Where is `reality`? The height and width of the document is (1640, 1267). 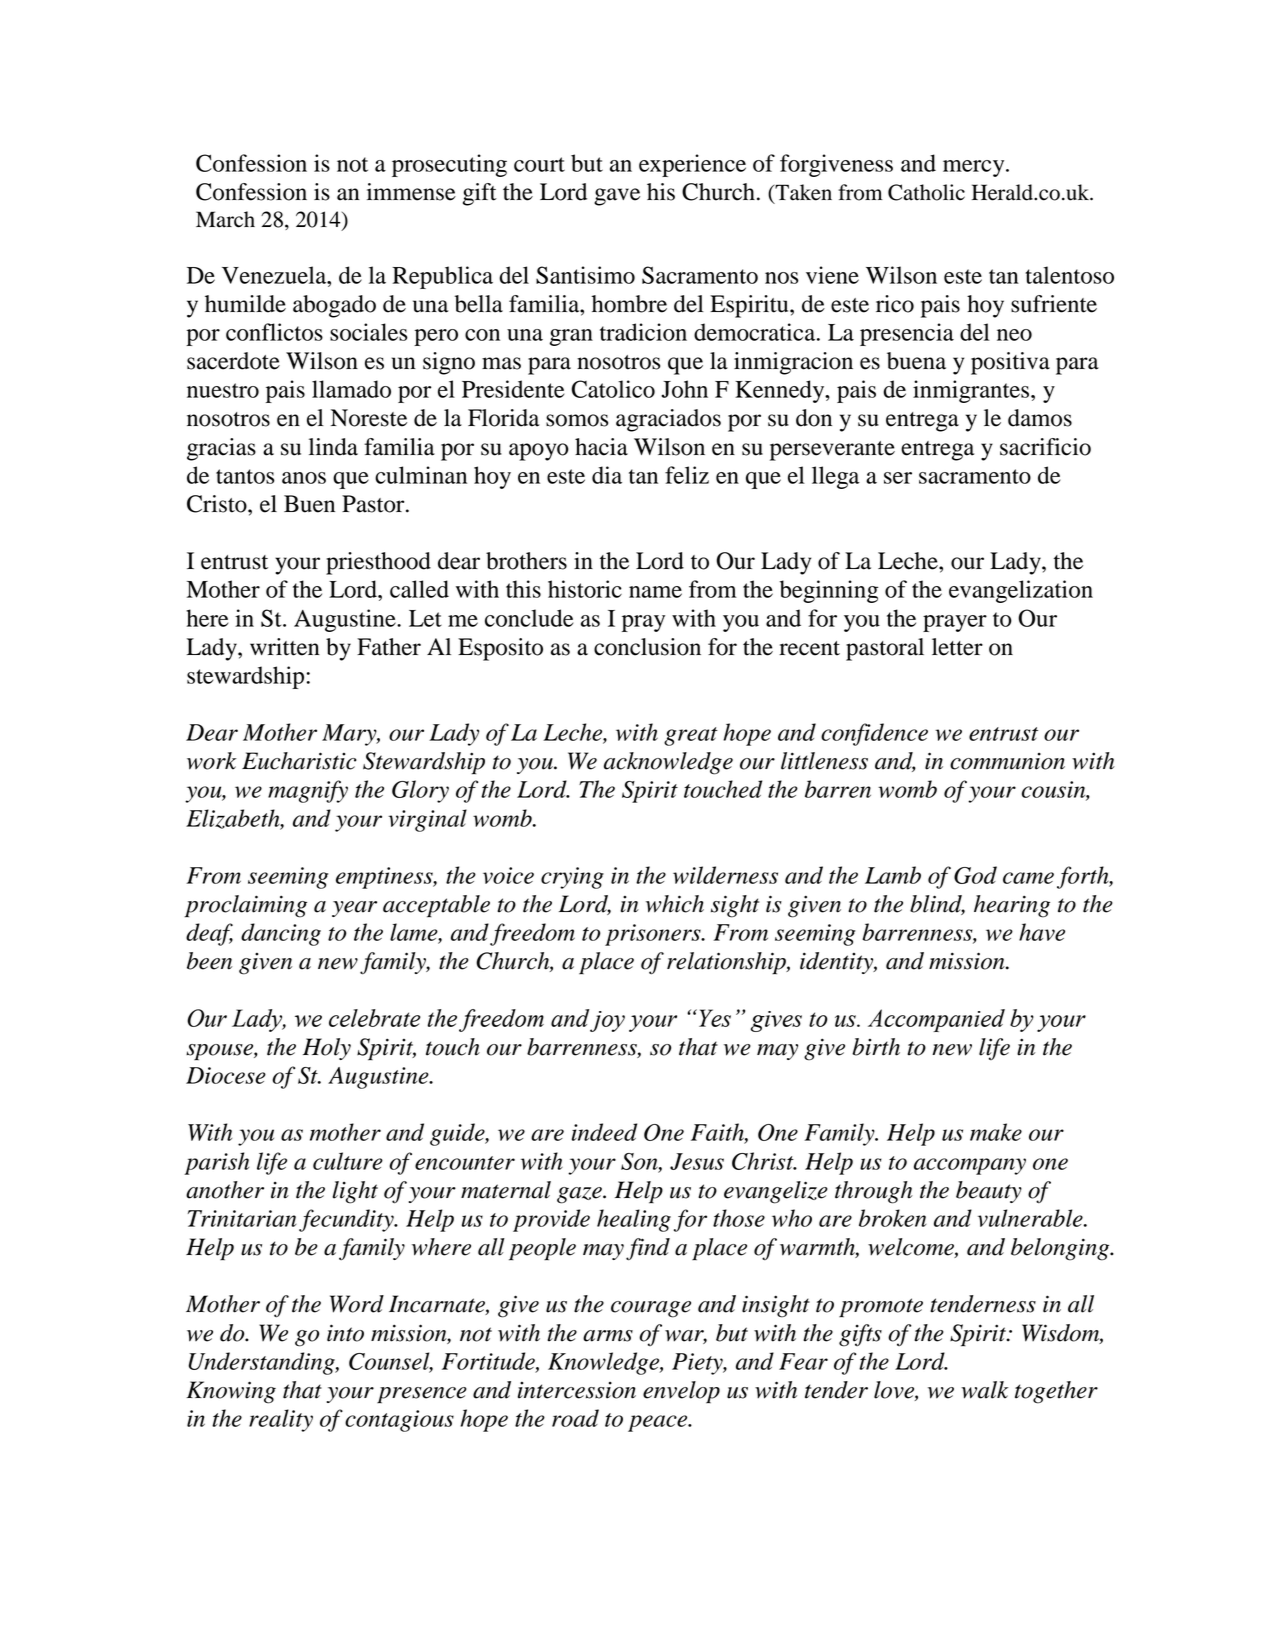
reality is located at coordinates (281, 1420).
